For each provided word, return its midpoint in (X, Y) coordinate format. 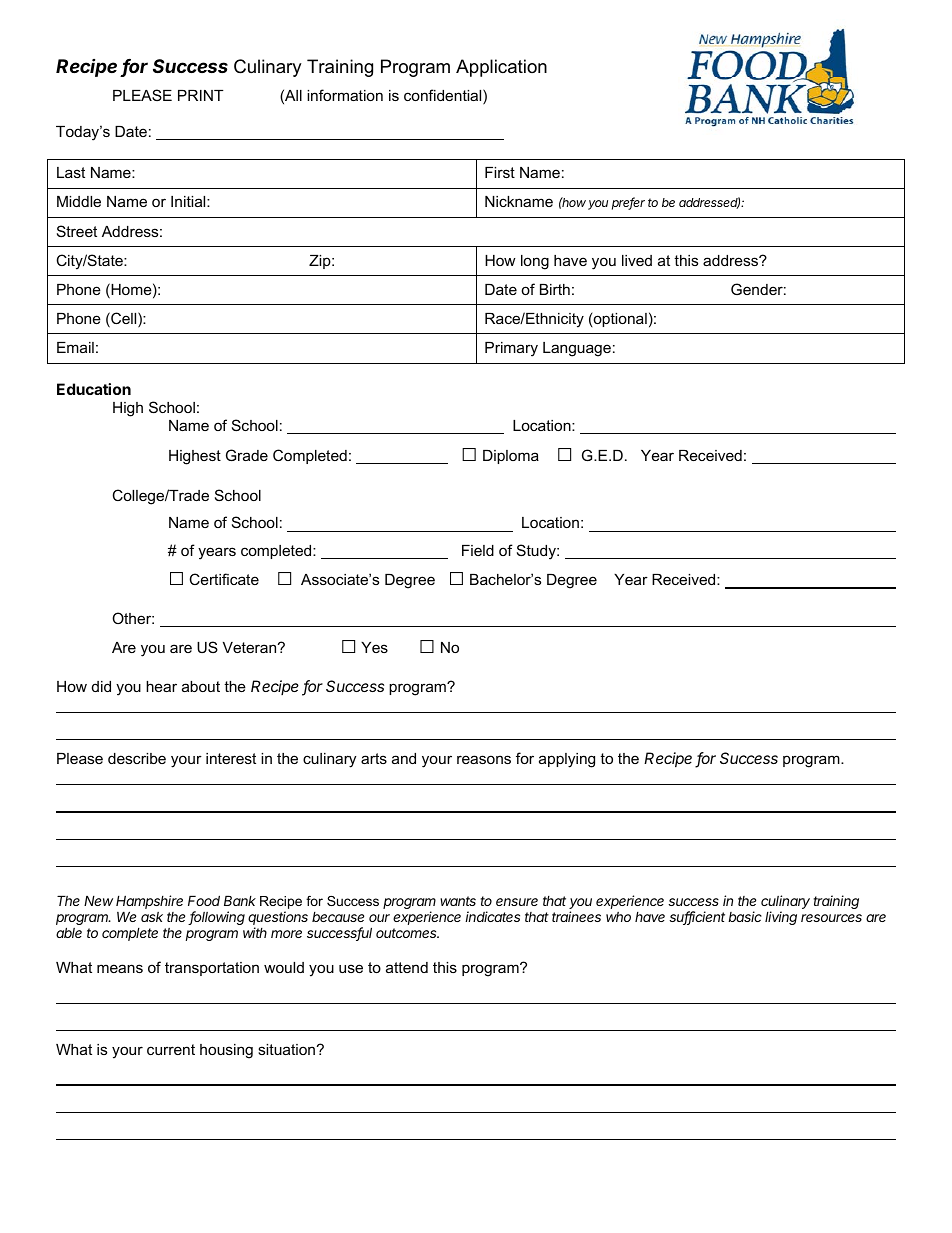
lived (637, 260)
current (171, 1049)
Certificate (224, 579)
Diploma (511, 457)
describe (137, 758)
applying (567, 760)
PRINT (201, 95)
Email (75, 347)
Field (478, 550)
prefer (628, 203)
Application (501, 68)
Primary (511, 349)
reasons (484, 759)
